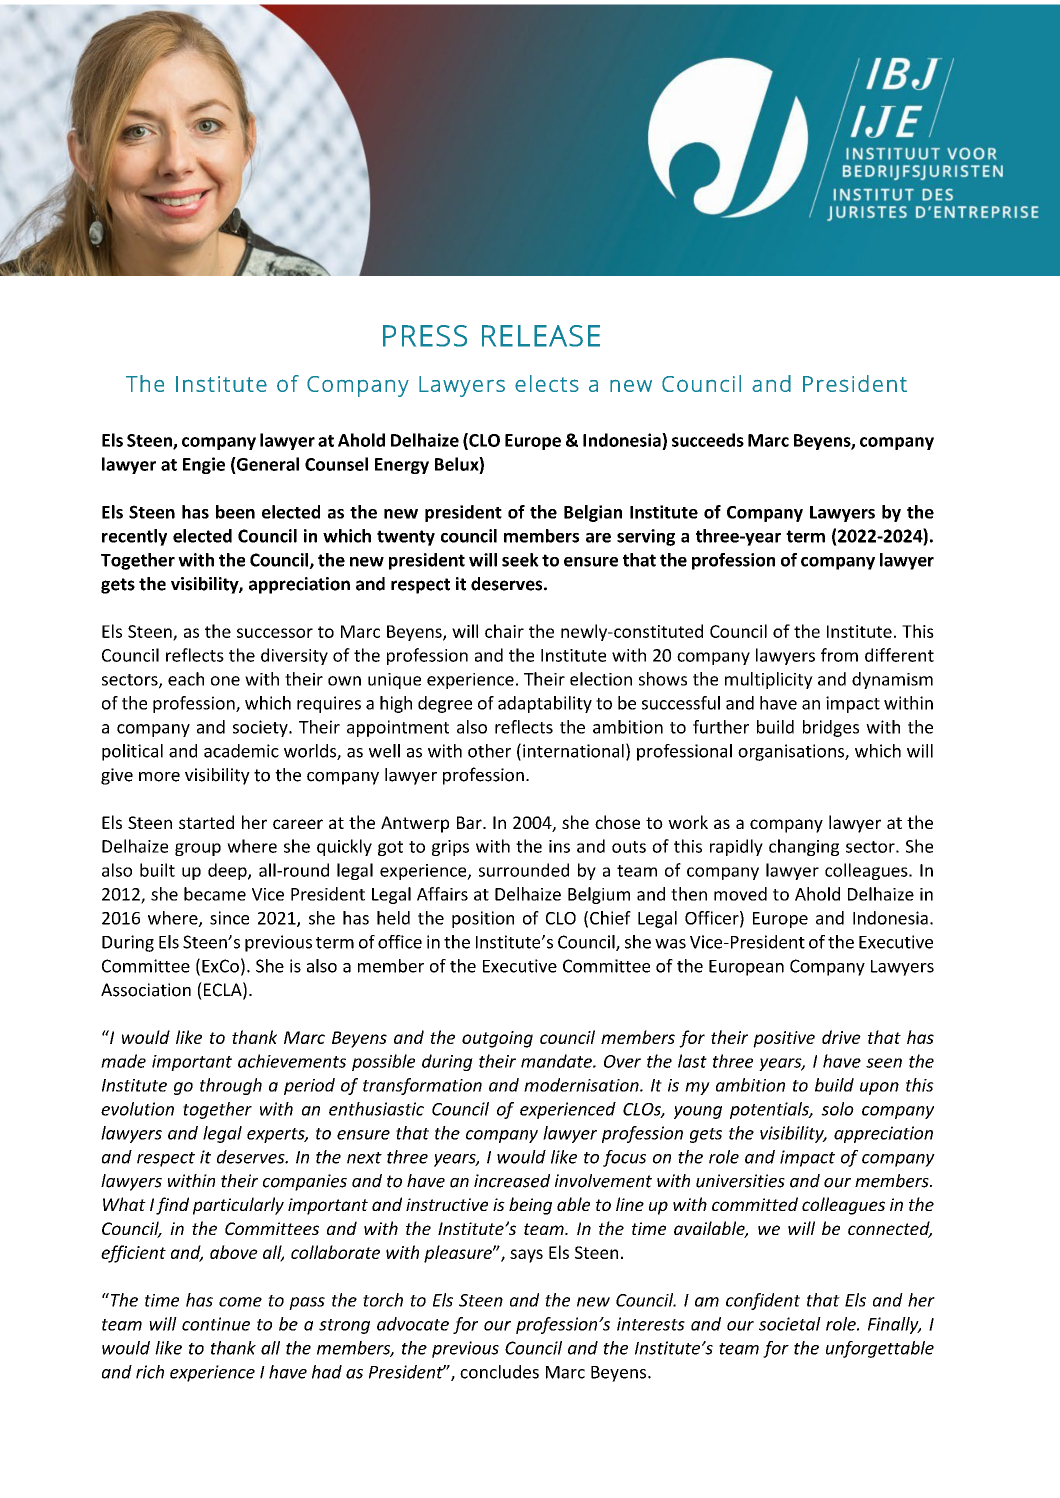  Describe the element at coordinates (504, 631) in the image. I see `chair` at that location.
